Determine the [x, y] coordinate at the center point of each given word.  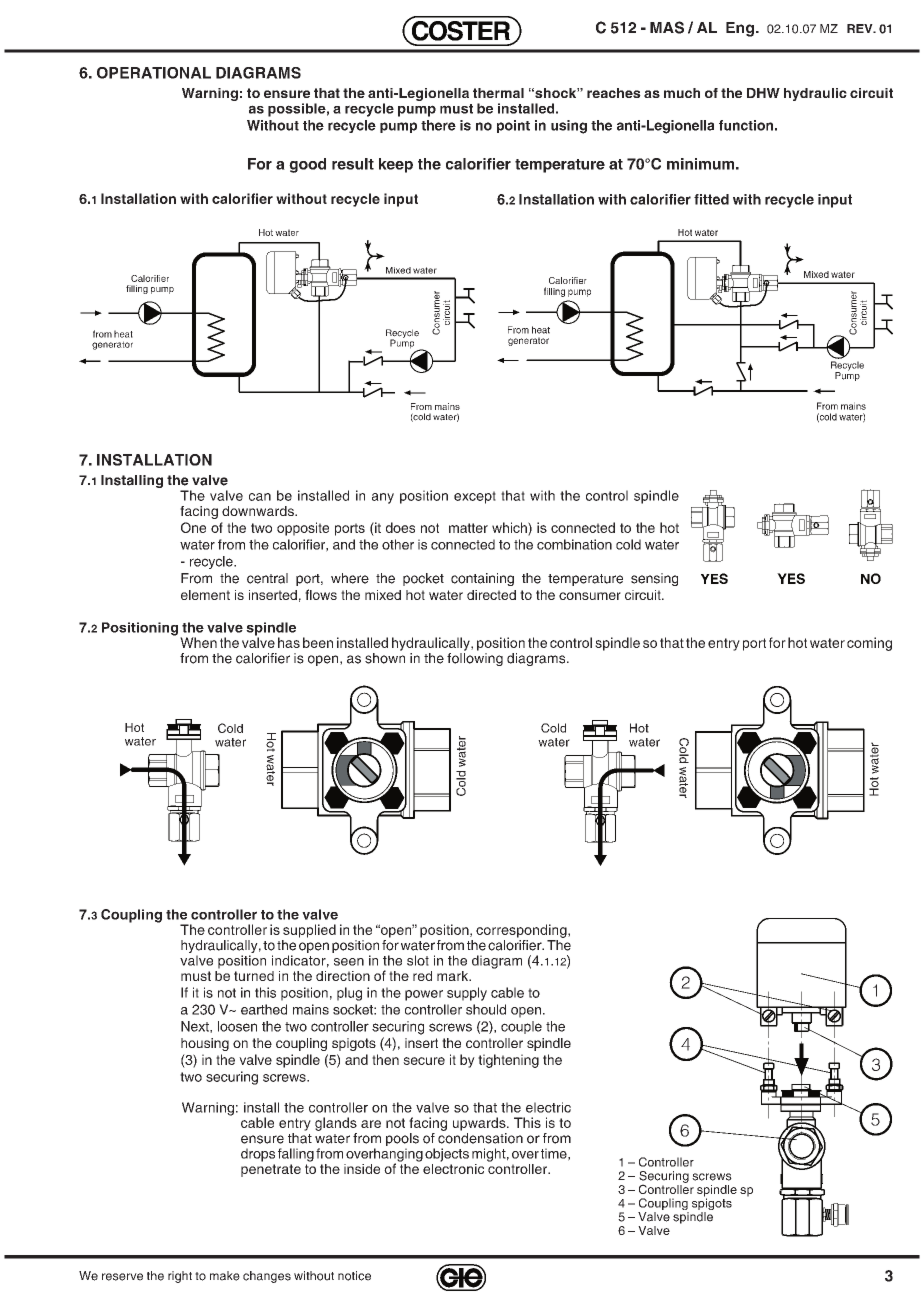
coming [869, 644]
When [198, 642]
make [225, 1276]
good [307, 165]
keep [396, 165]
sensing [654, 579]
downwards [259, 511]
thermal [498, 93]
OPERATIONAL [154, 73]
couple [521, 1027]
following [475, 658]
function [746, 125]
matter [468, 528]
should [486, 1009]
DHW [763, 93]
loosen [237, 1026]
